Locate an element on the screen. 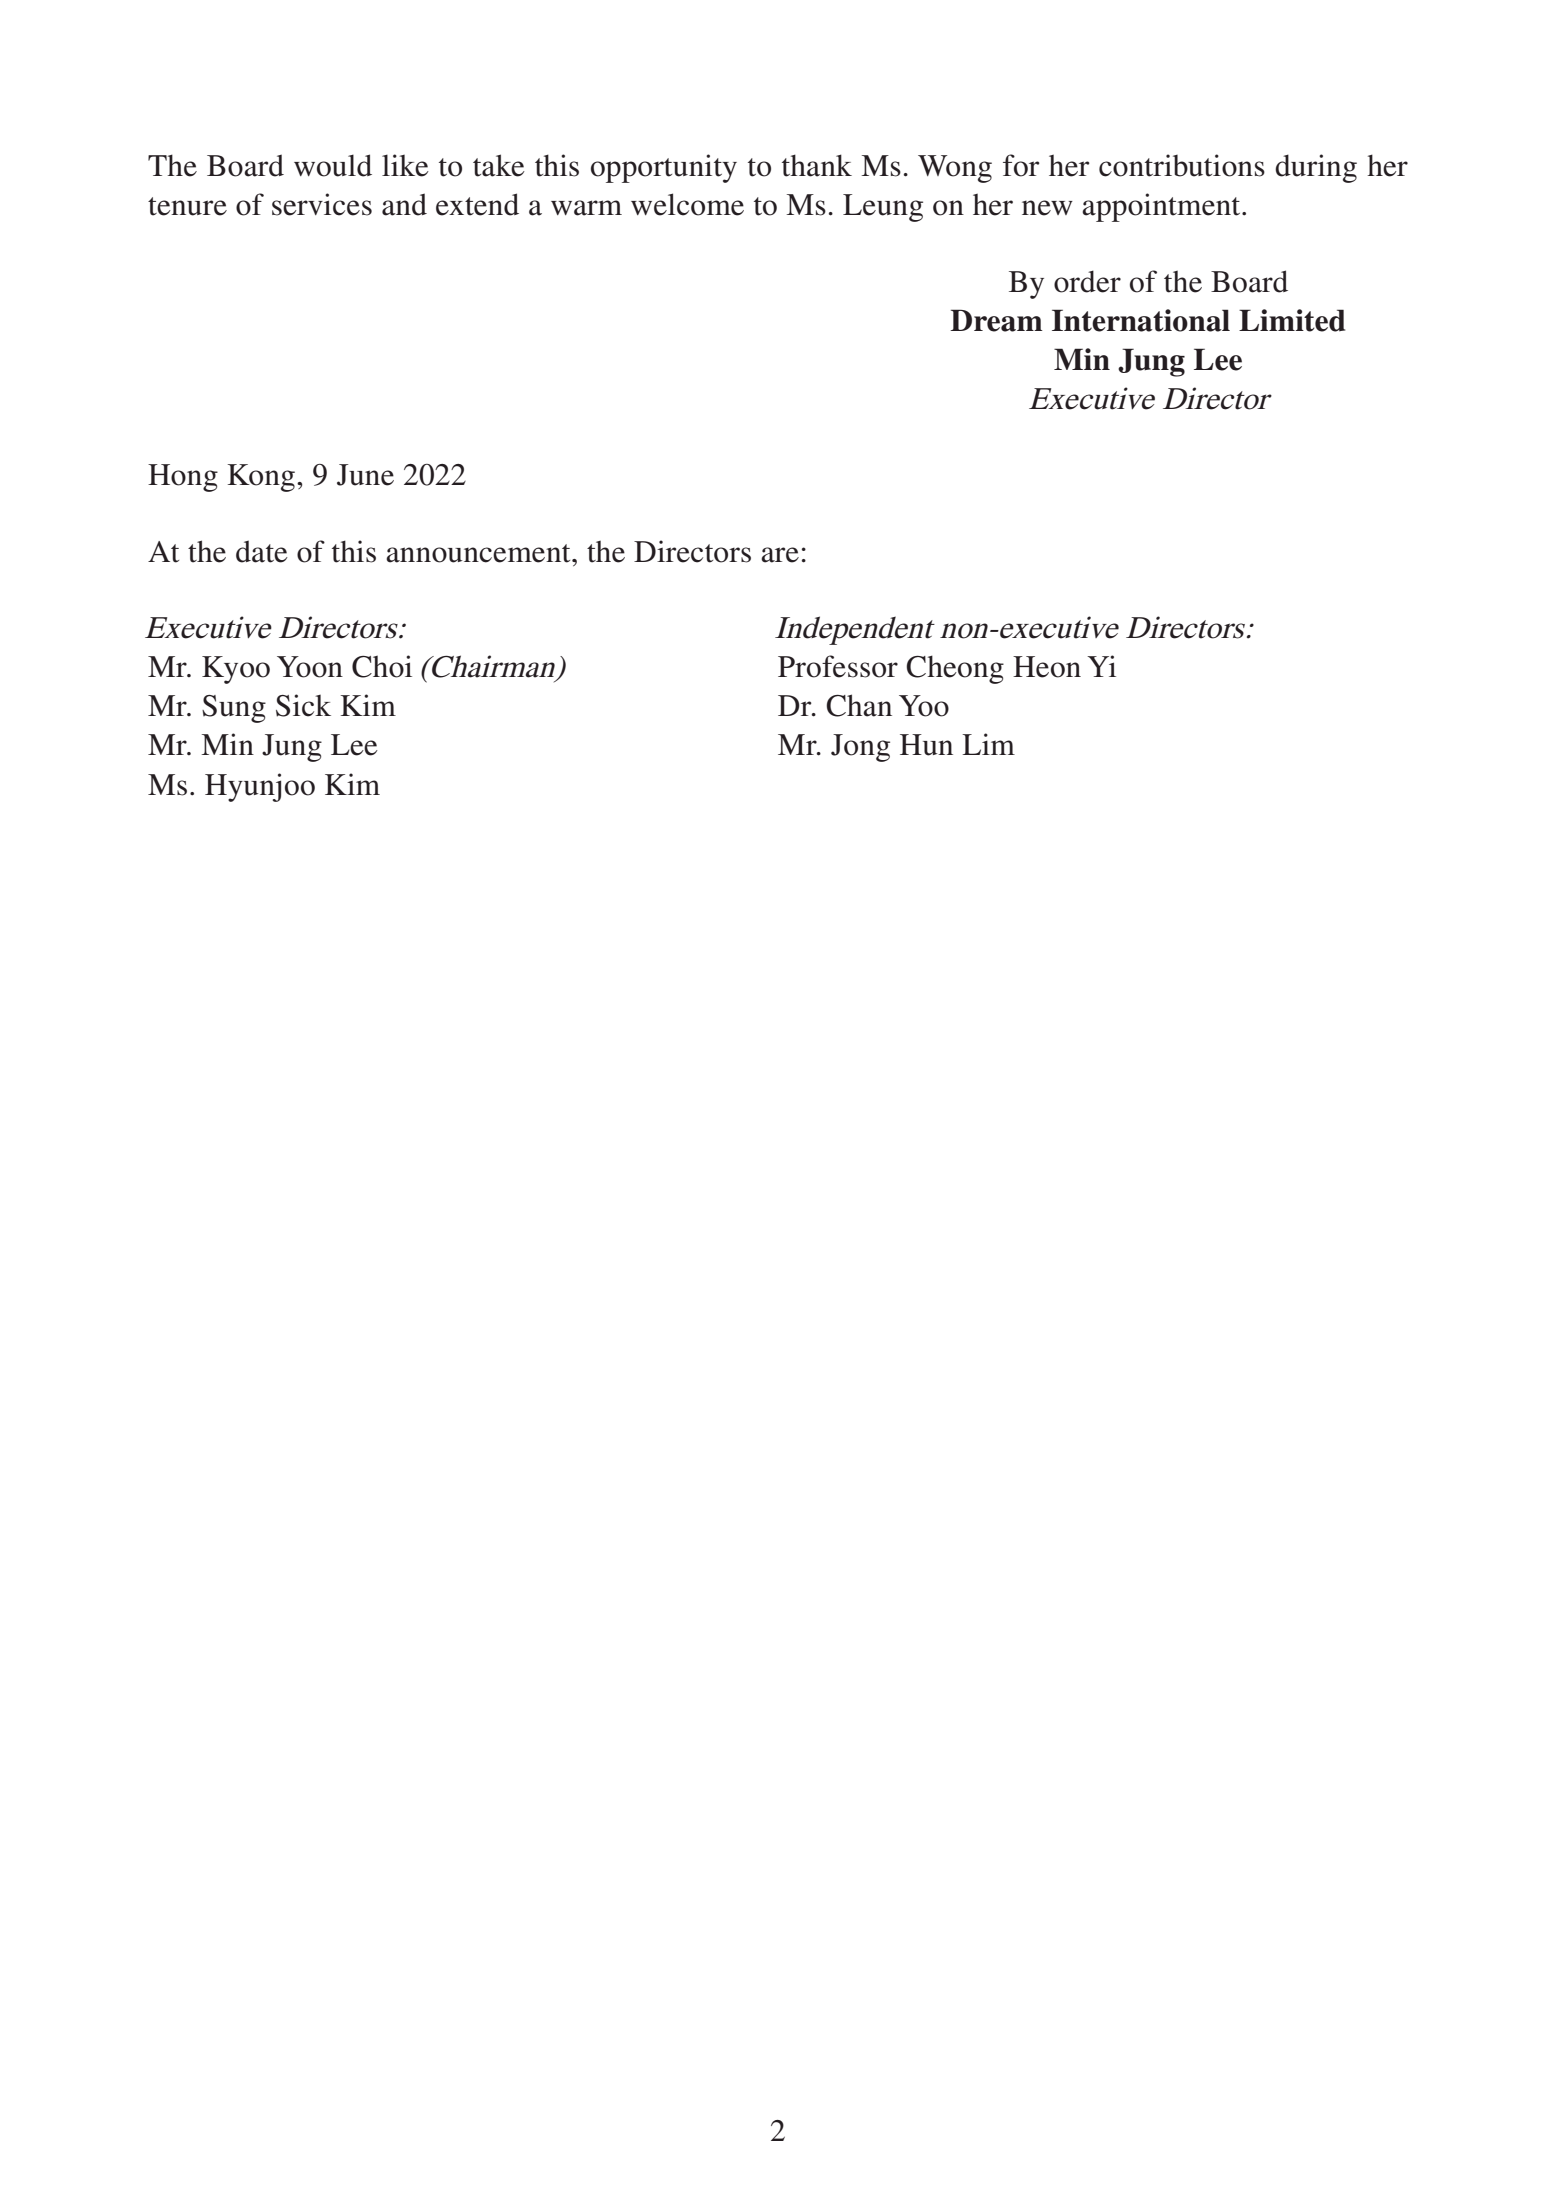 This screenshot has width=1556, height=2200. thank is located at coordinates (817, 165).
